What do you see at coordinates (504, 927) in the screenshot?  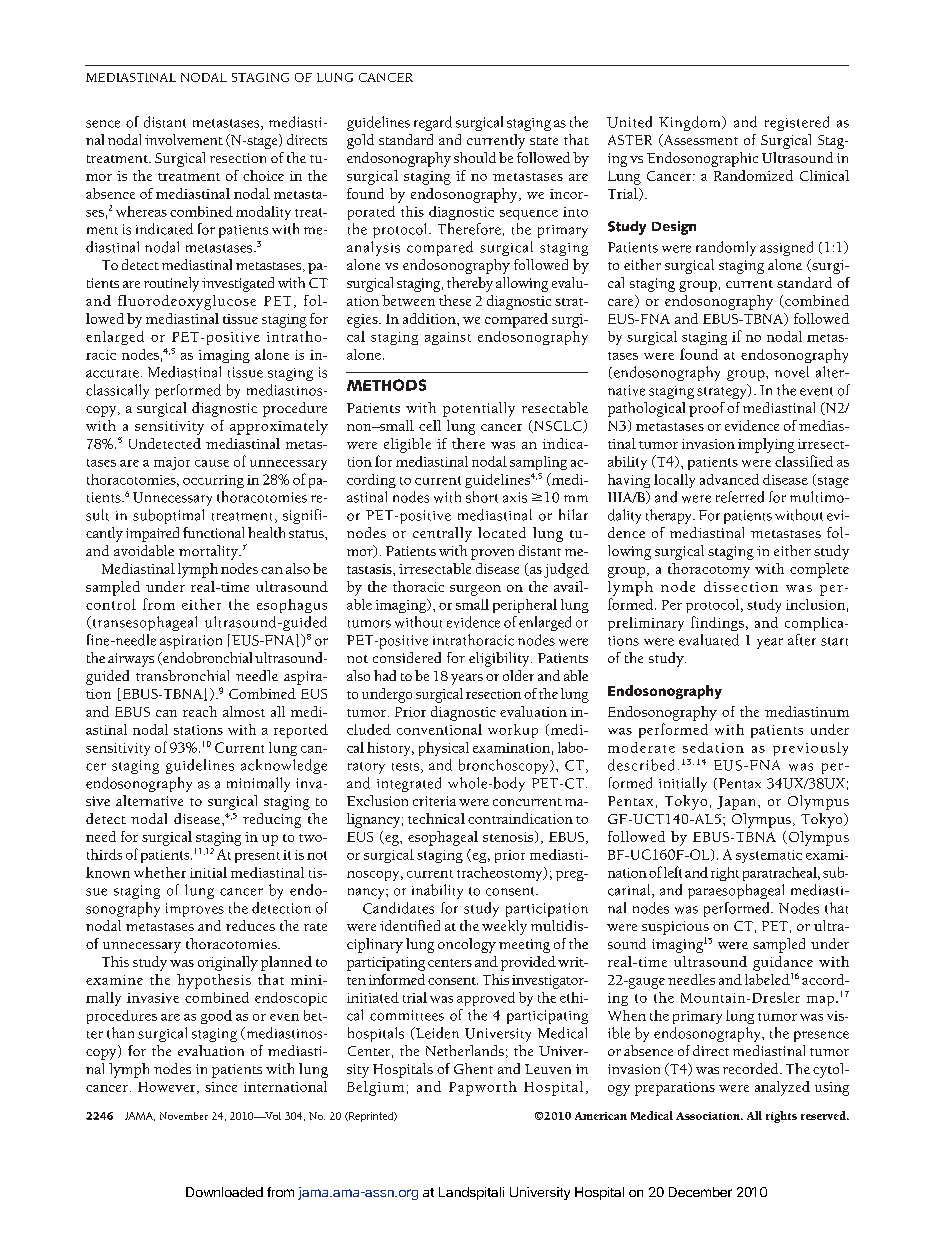 I see `weekly` at bounding box center [504, 927].
